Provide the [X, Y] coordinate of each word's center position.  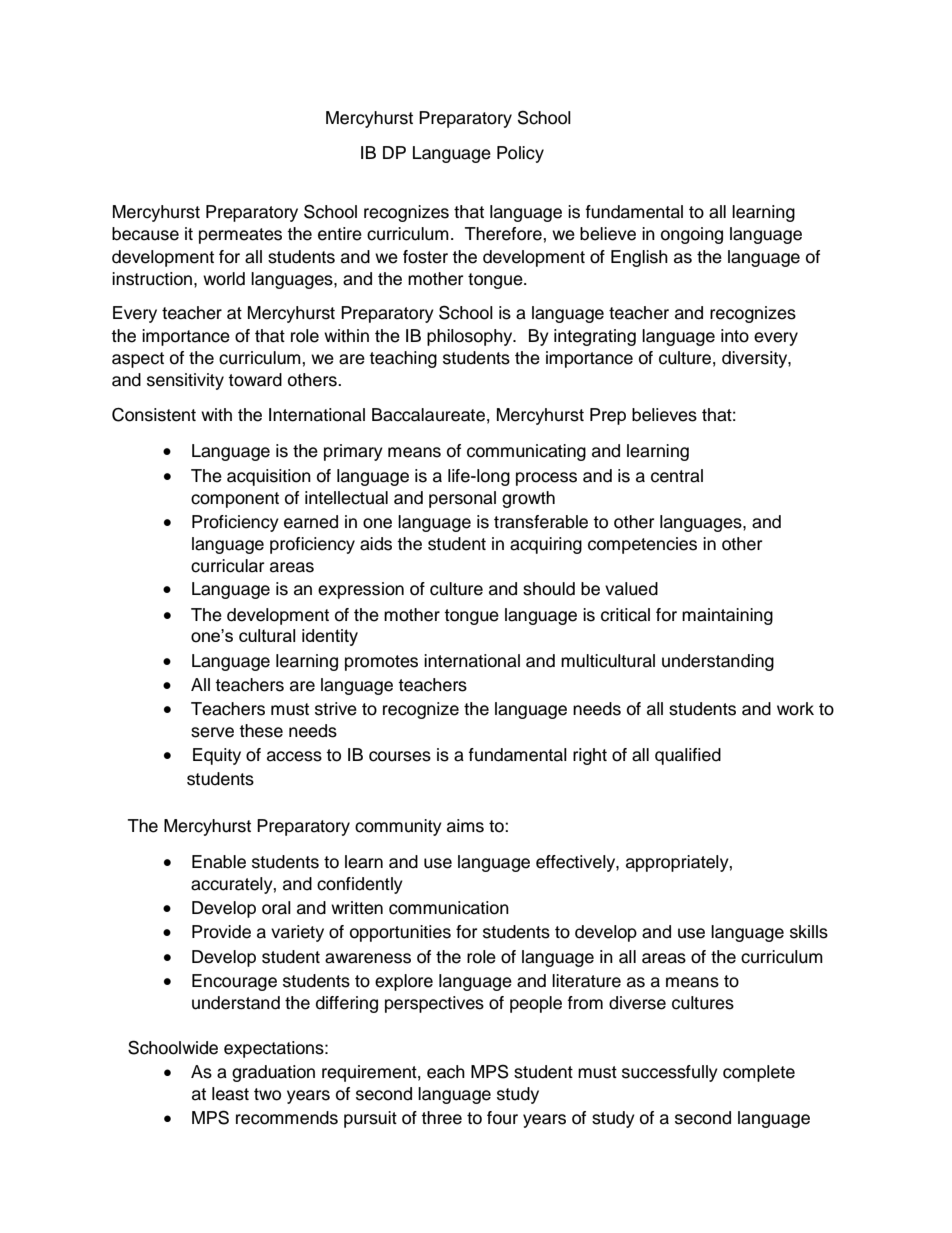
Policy [520, 154]
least [230, 1094]
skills [809, 932]
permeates [240, 236]
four [502, 1118]
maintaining [727, 616]
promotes [381, 663]
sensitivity [185, 381]
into [735, 336]
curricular [227, 566]
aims [465, 826]
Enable [219, 862]
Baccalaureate [428, 415]
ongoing [692, 235]
